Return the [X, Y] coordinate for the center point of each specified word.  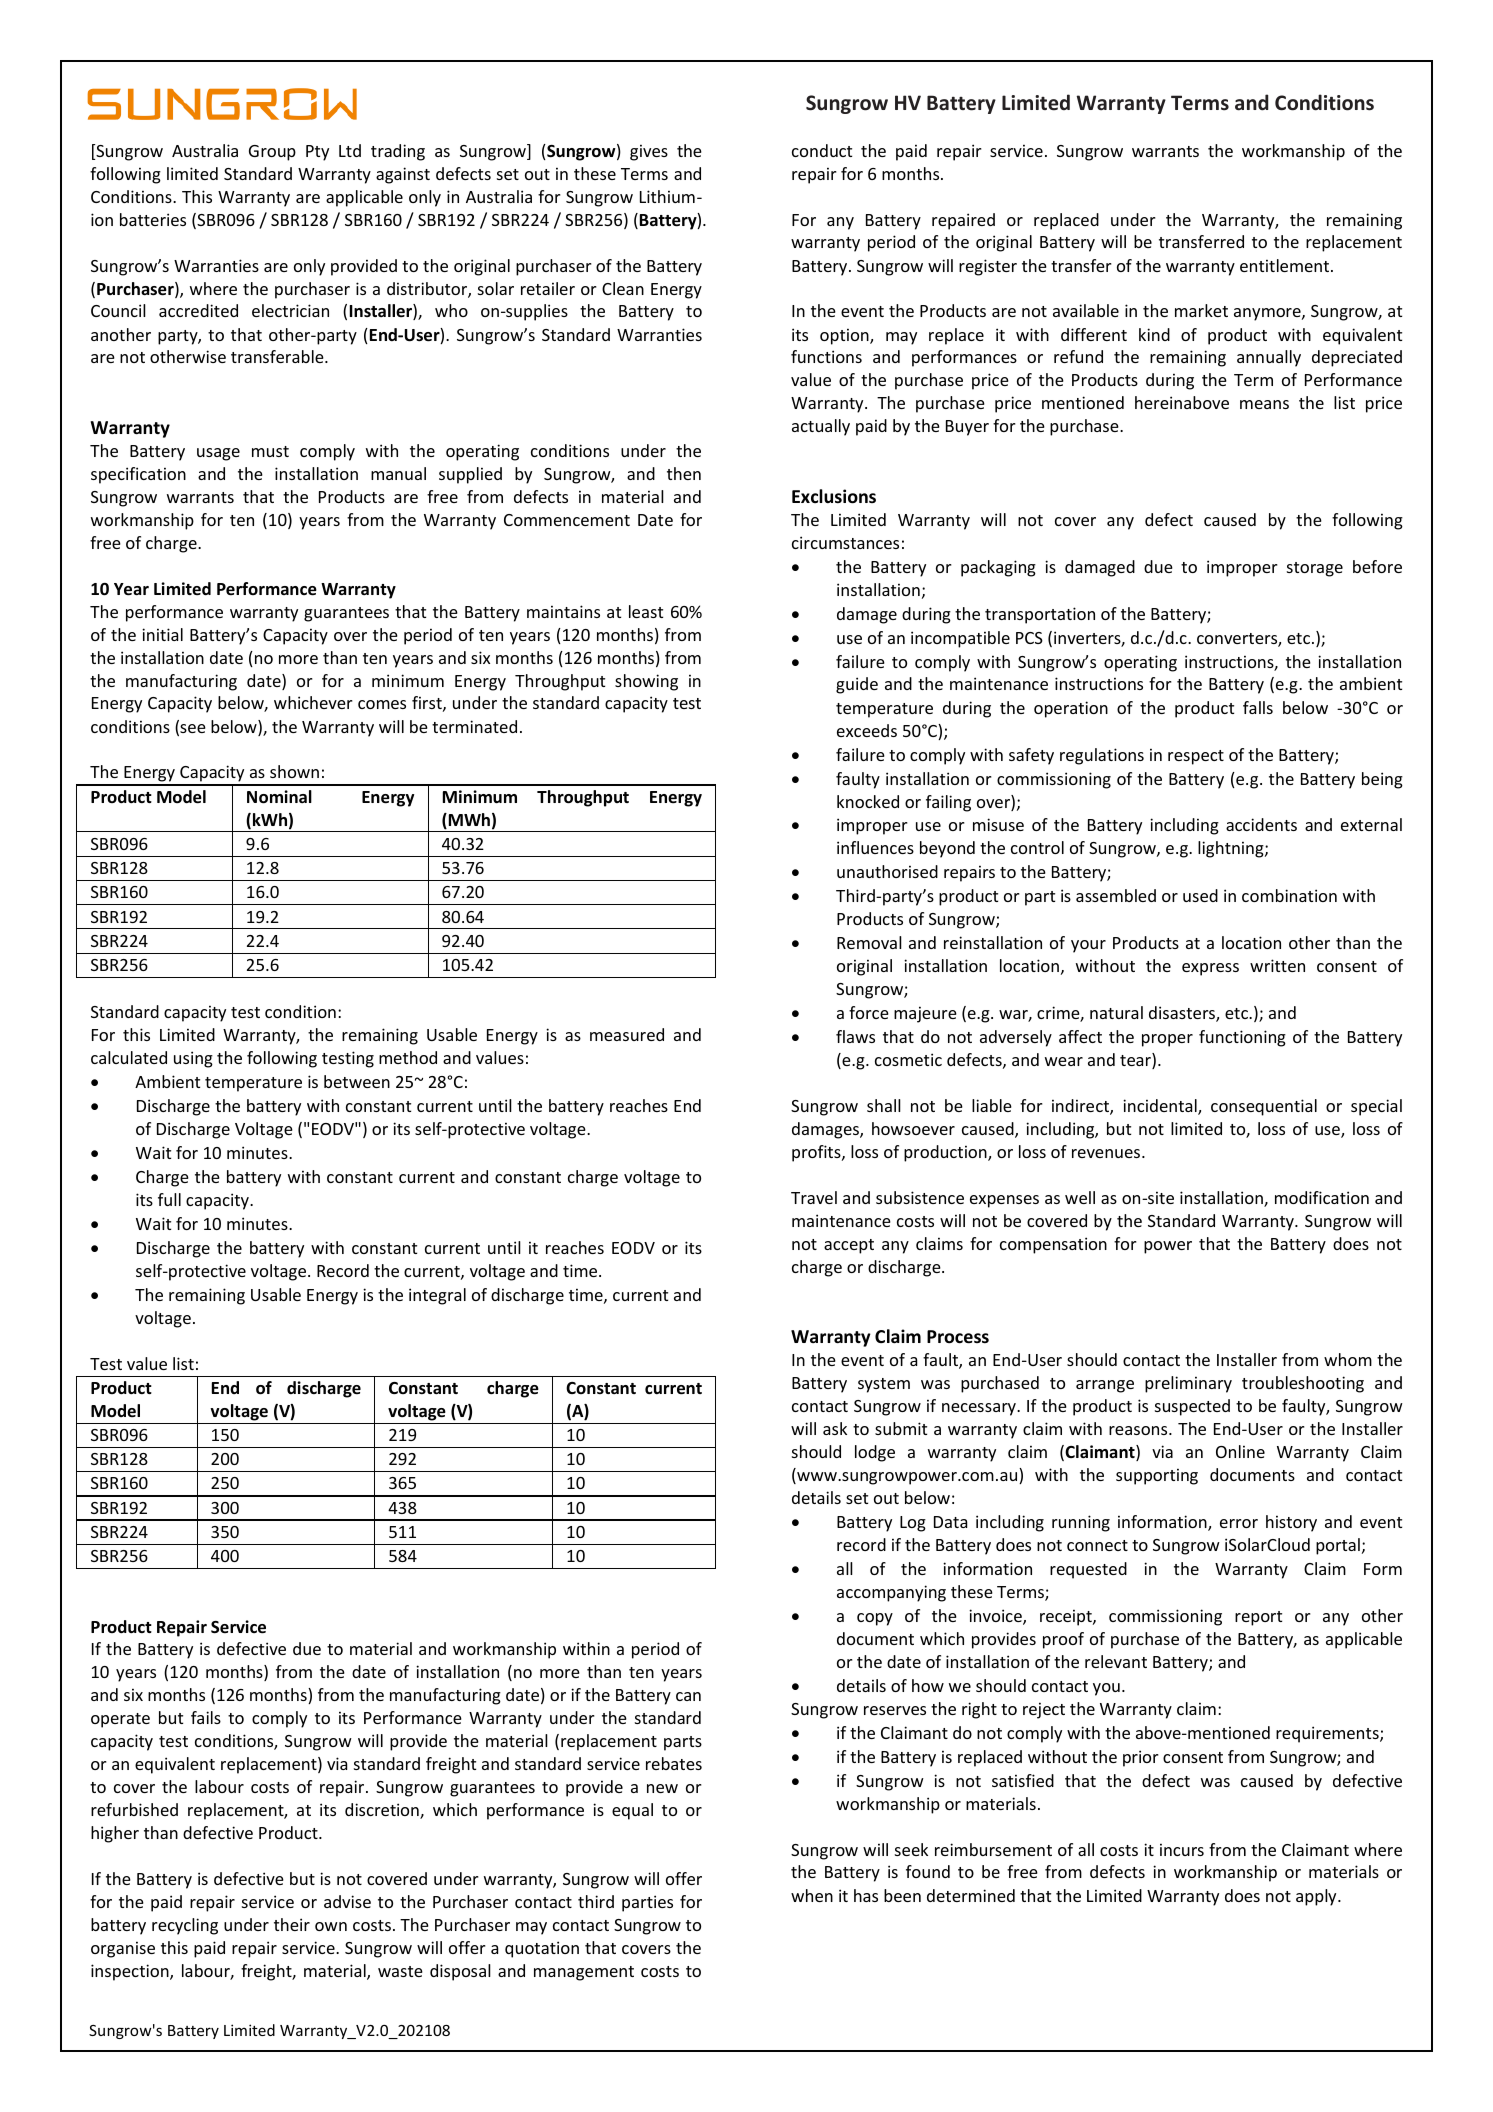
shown [294, 771]
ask [835, 1428]
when [812, 1895]
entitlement [1286, 265]
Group [272, 153]
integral [437, 1296]
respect [1196, 757]
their [292, 1924]
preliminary [1188, 1384]
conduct [822, 150]
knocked [868, 801]
